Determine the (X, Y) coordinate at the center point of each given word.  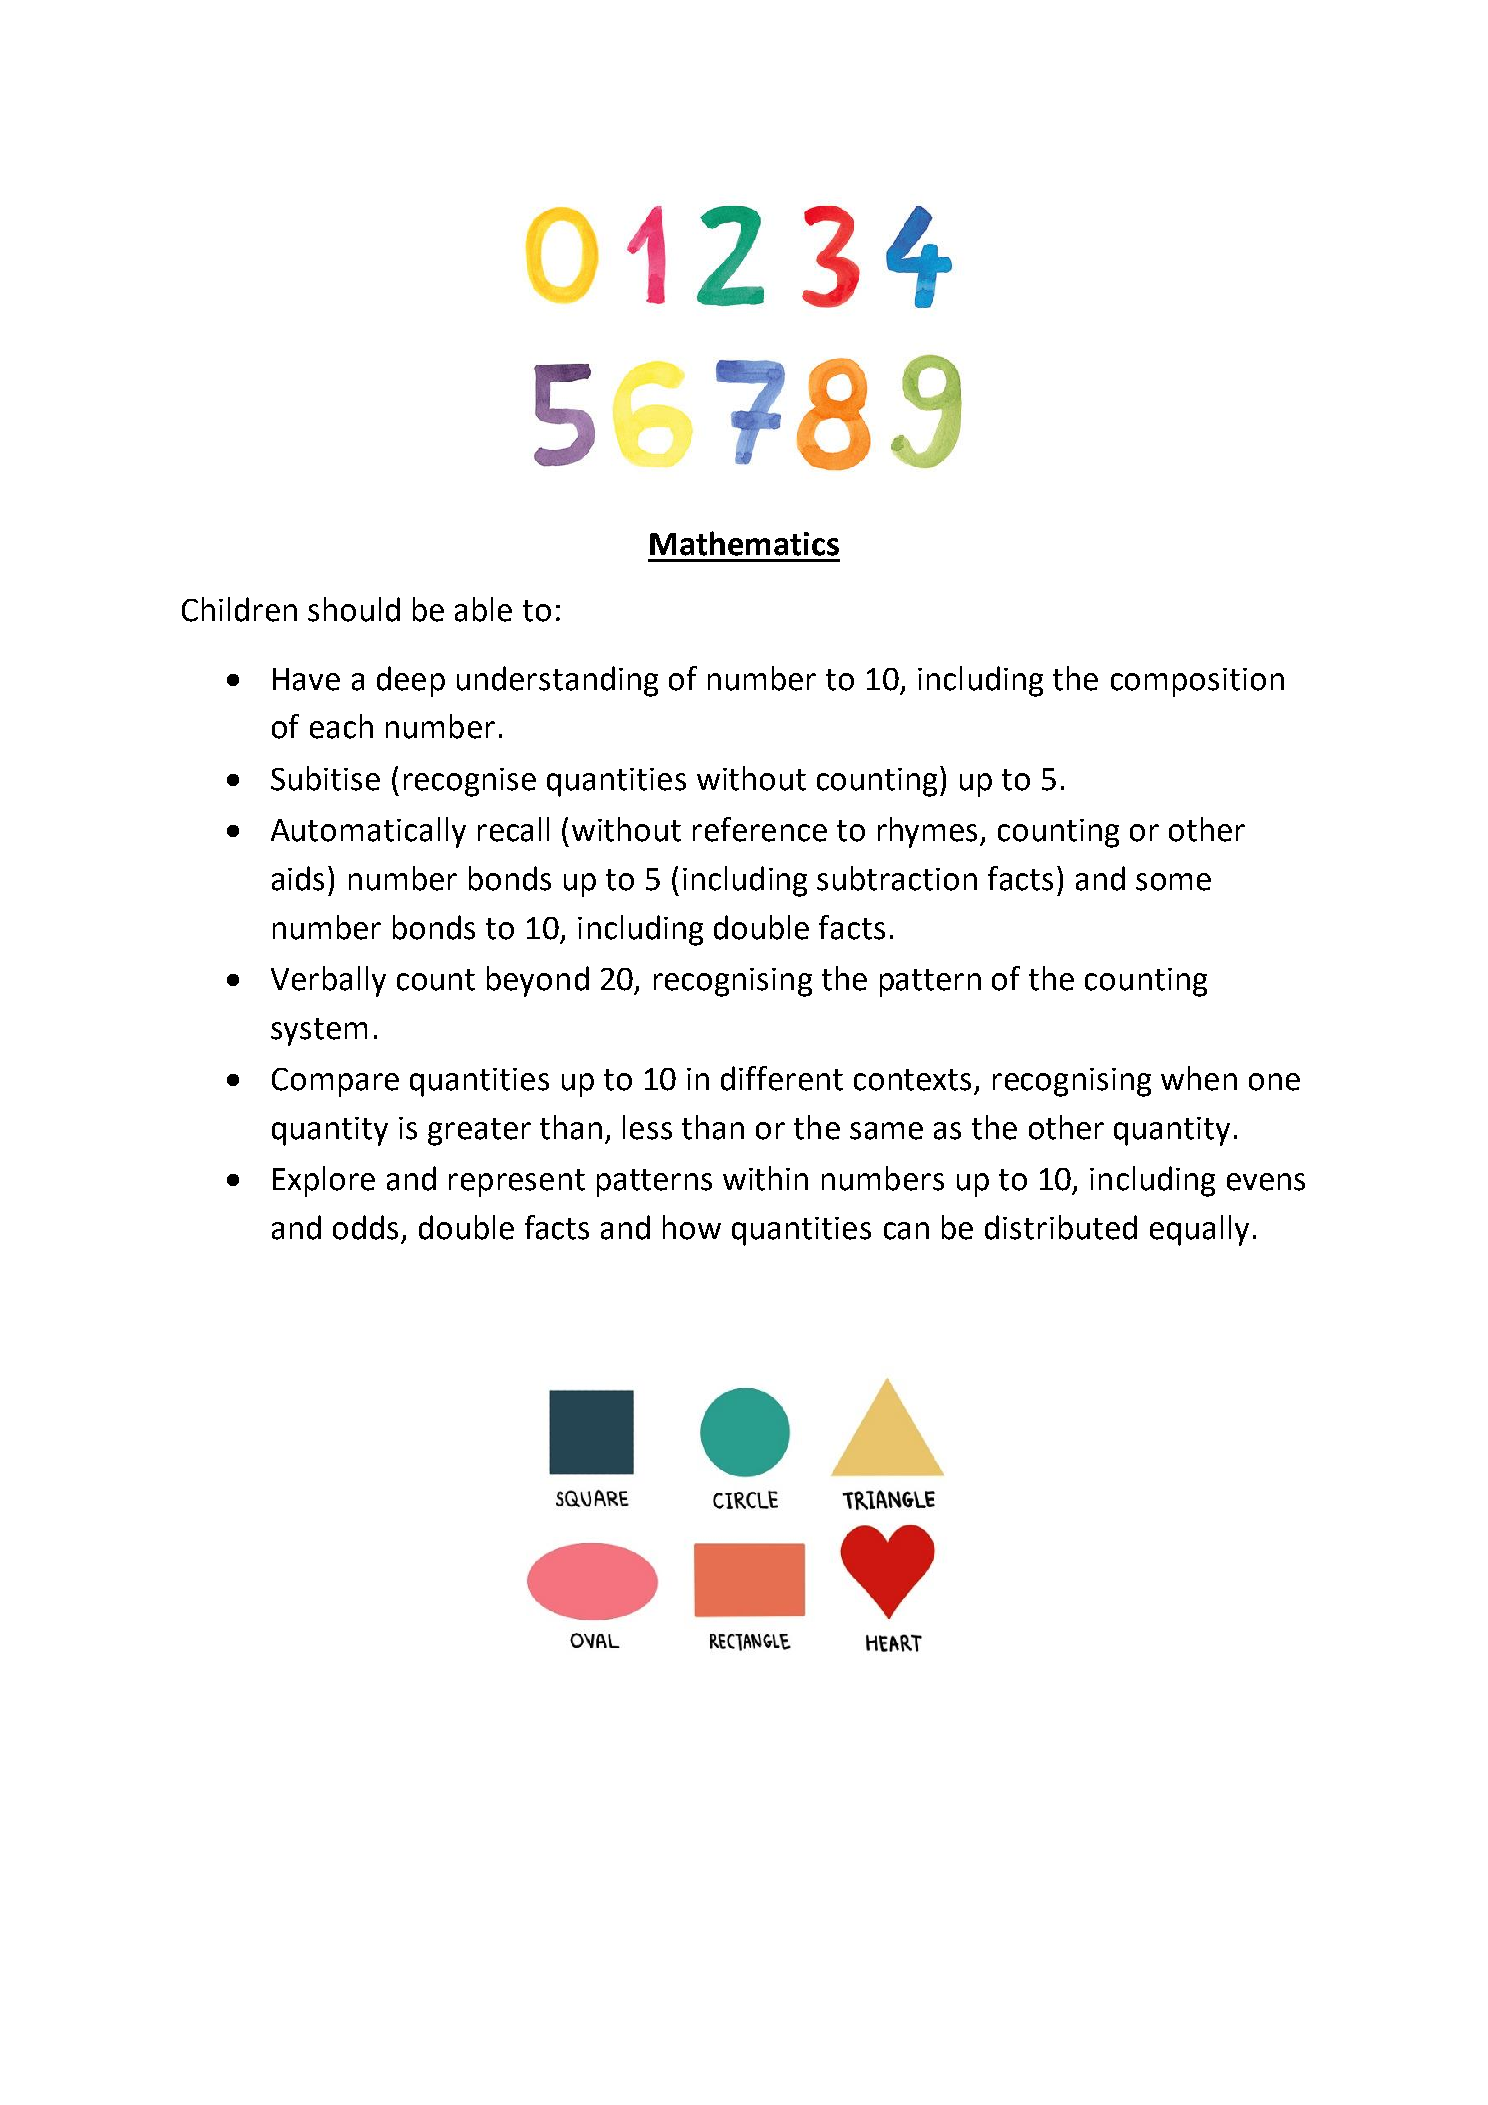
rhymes (929, 832)
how (692, 1227)
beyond (538, 981)
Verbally (328, 981)
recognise (470, 782)
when (1199, 1078)
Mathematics (744, 543)
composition (1197, 682)
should (354, 609)
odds (365, 1227)
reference (760, 829)
